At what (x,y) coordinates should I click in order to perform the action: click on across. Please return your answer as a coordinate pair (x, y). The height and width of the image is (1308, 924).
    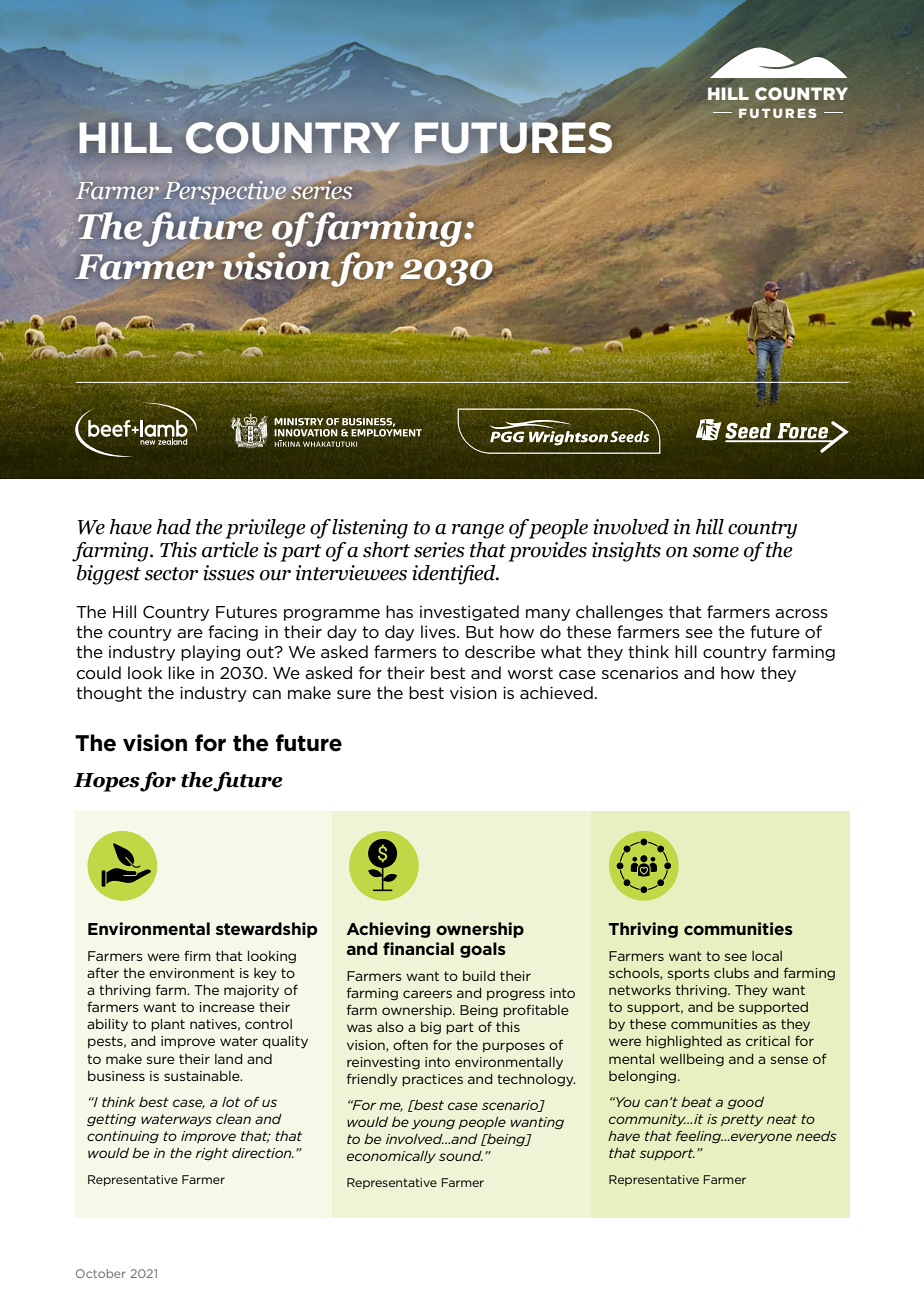
    Looking at the image, I should click on (801, 613).
